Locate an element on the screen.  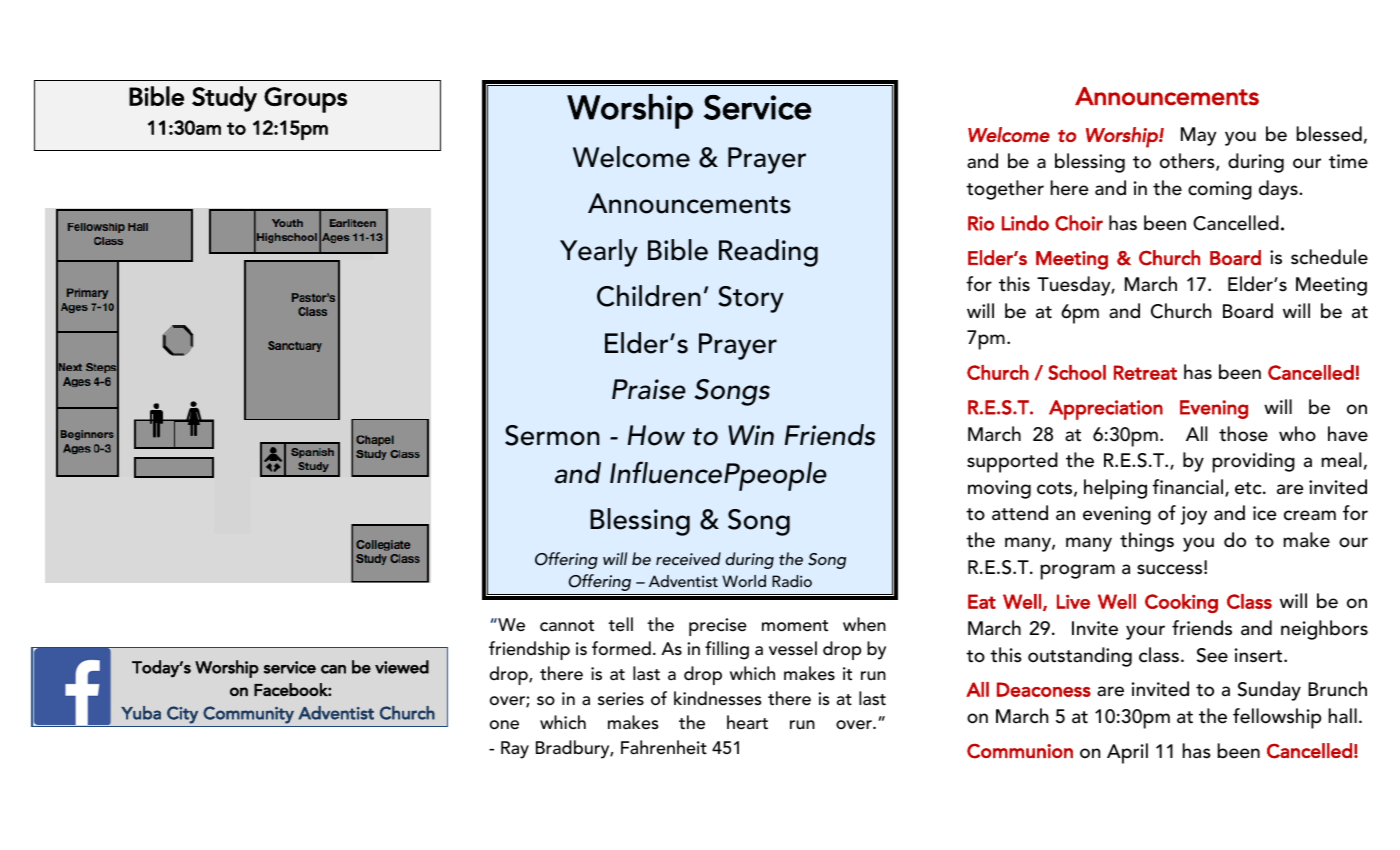
together is located at coordinates (1005, 190).
